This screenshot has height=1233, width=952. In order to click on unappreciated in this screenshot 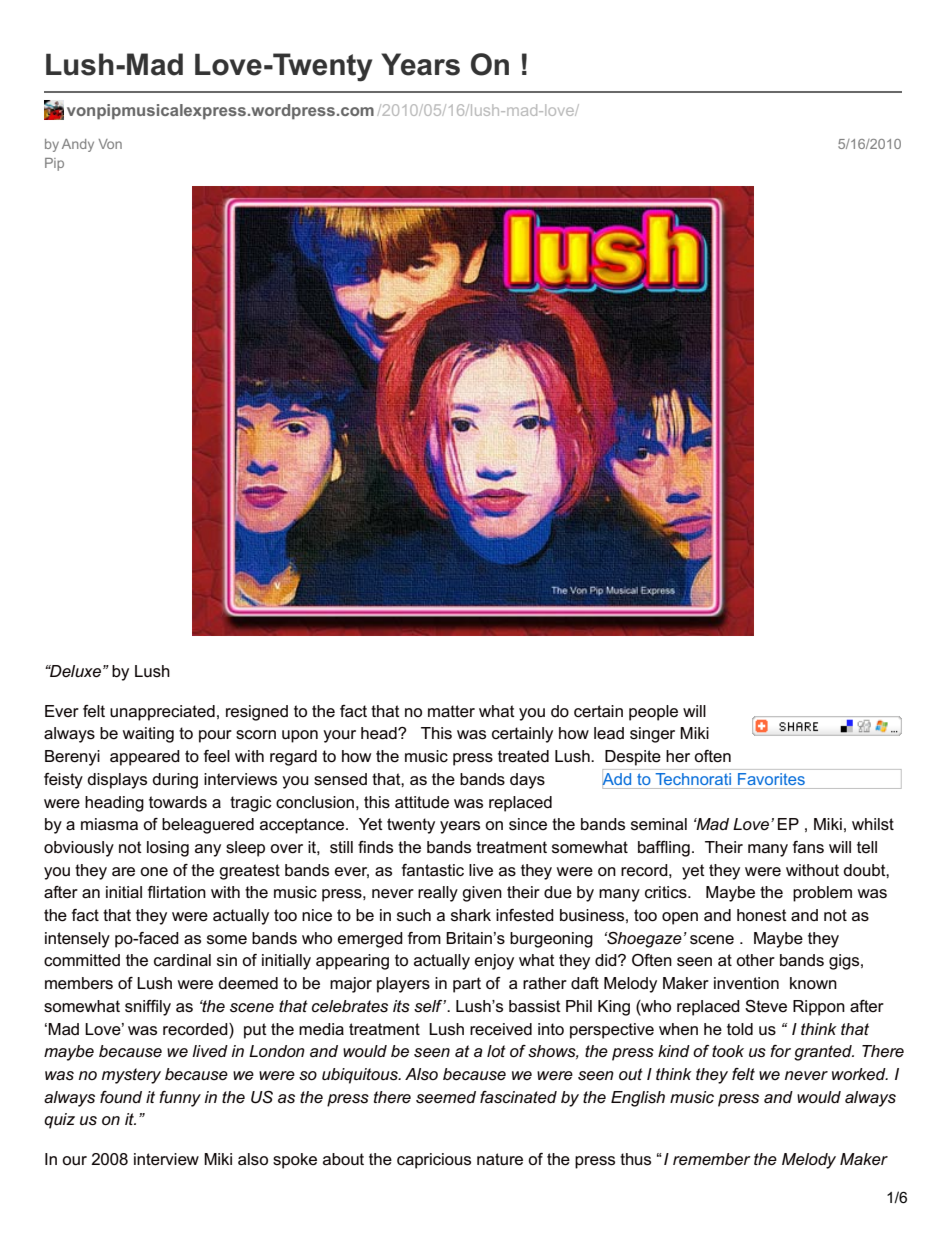, I will do `click(162, 713)`.
